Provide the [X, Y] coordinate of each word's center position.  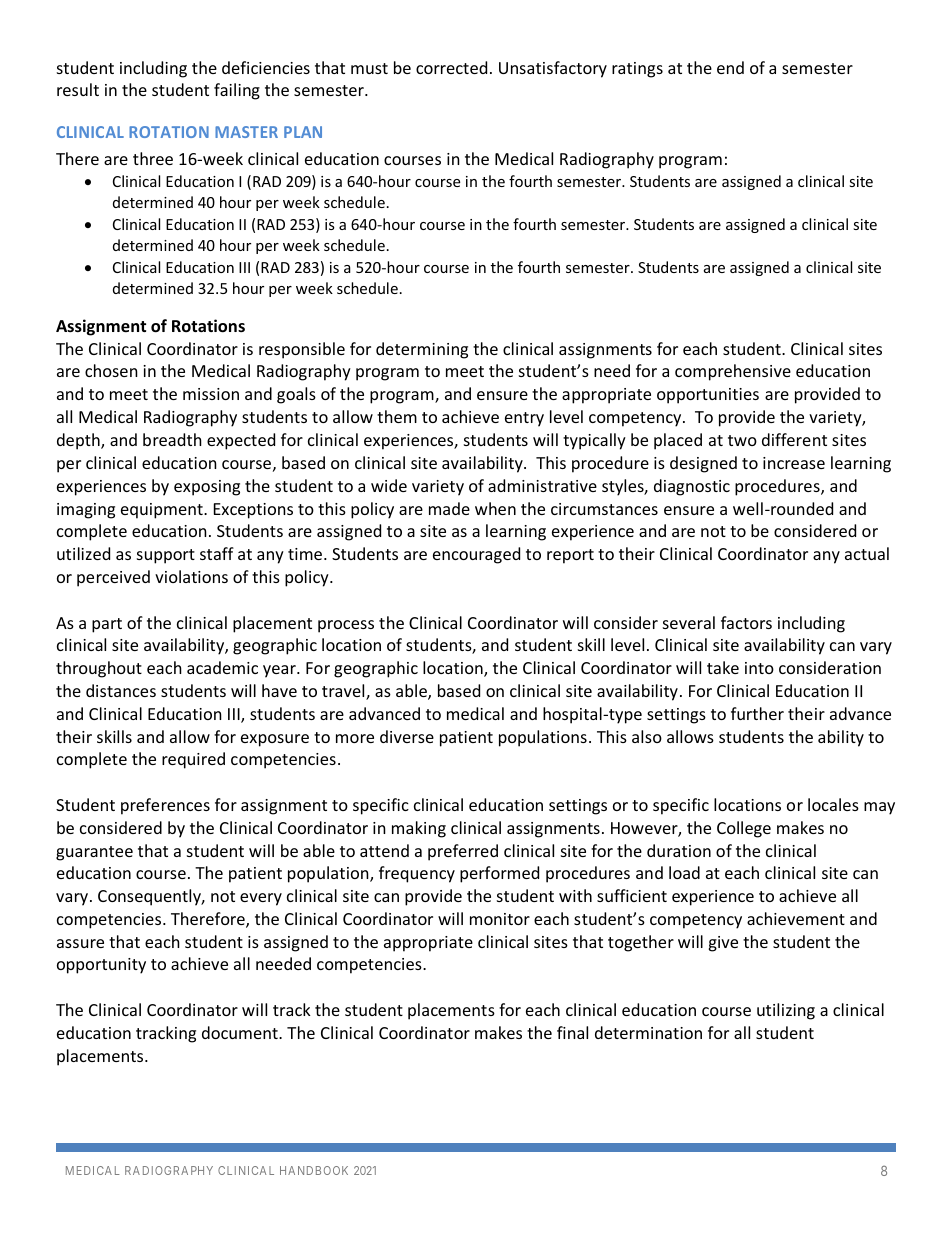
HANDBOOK [314, 1170]
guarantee [94, 853]
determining [422, 350]
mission [211, 394]
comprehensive [733, 372]
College [744, 829]
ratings [637, 70]
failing [237, 91]
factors [746, 622]
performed [499, 874]
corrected [451, 67]
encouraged [476, 555]
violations [191, 576]
